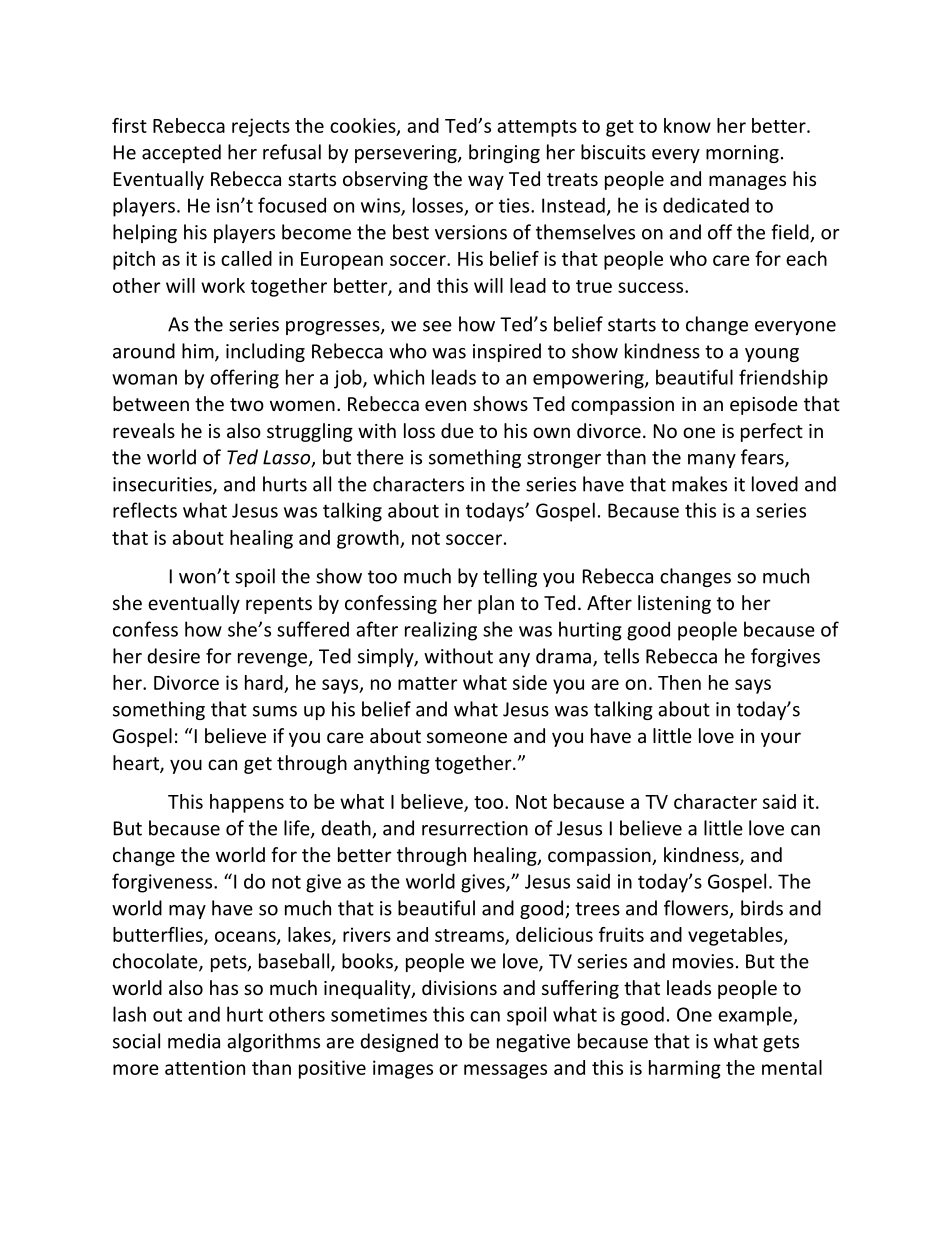 This document has width=952, height=1233. Describe the element at coordinates (194, 1041) in the document. I see `media` at that location.
